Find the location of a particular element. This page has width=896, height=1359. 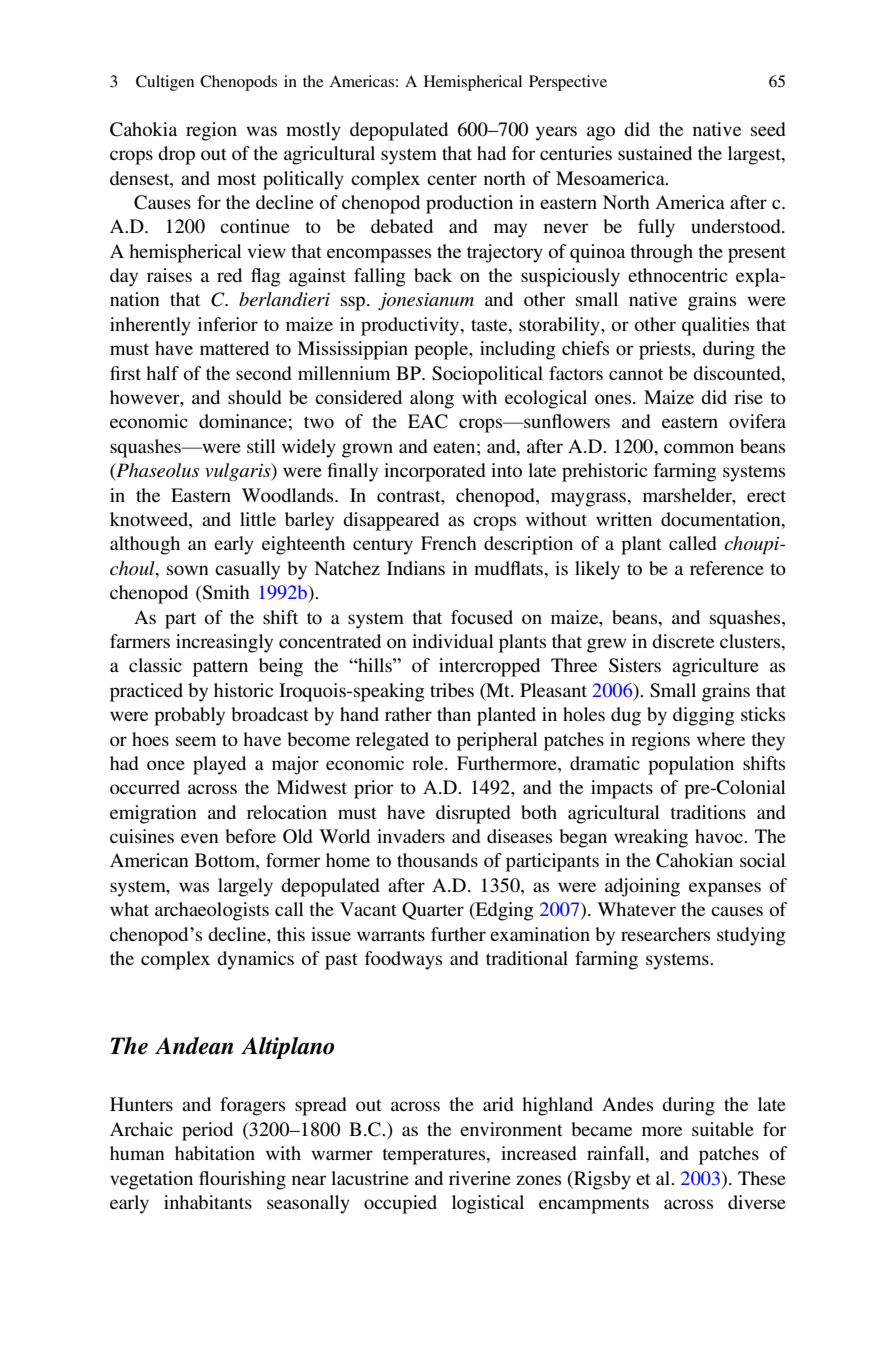

drop is located at coordinates (176, 155).
